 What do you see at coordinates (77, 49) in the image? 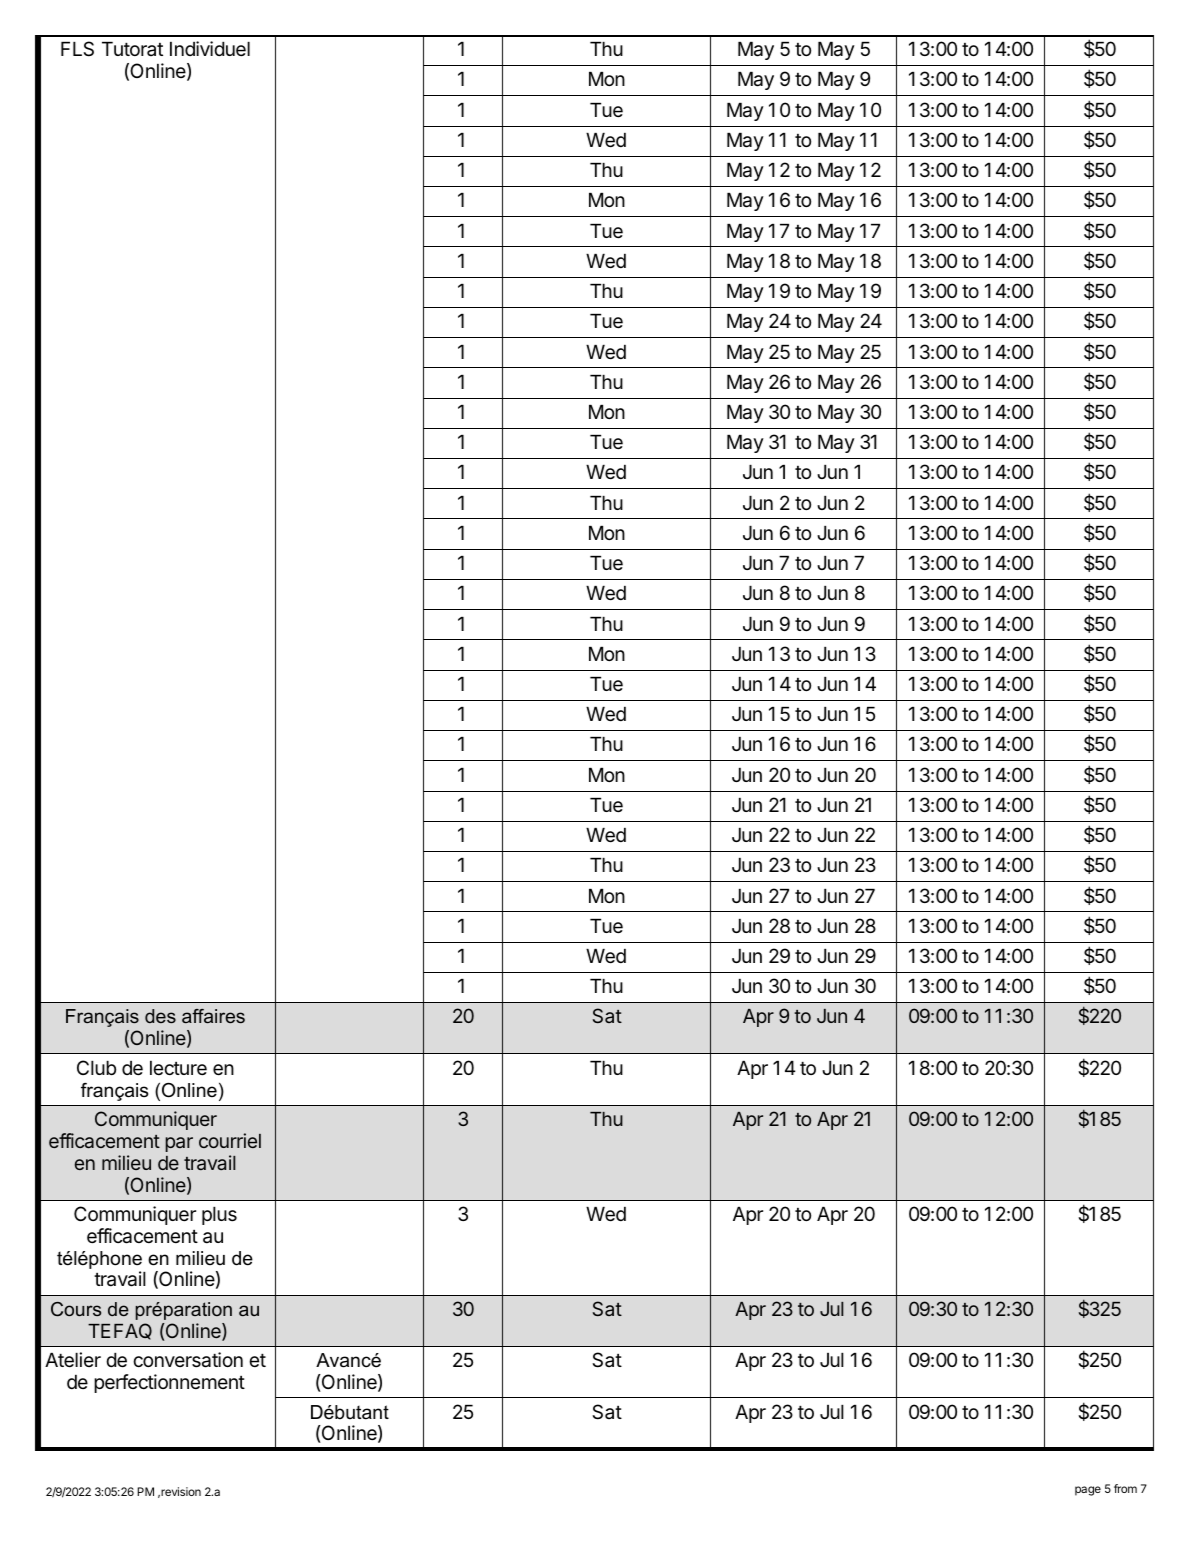
I see `FLS` at bounding box center [77, 49].
